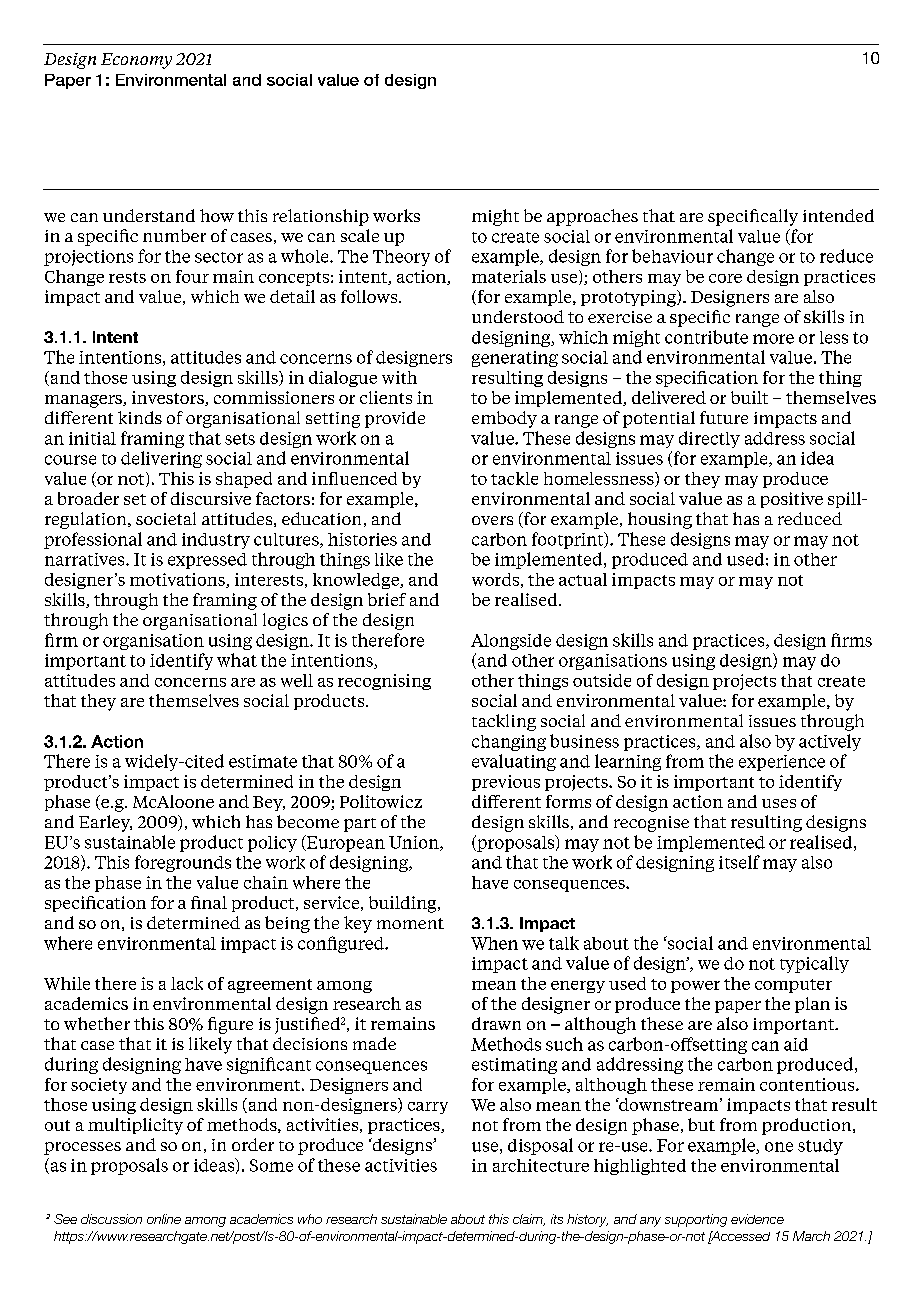  What do you see at coordinates (166, 518) in the screenshot?
I see `societal` at bounding box center [166, 518].
